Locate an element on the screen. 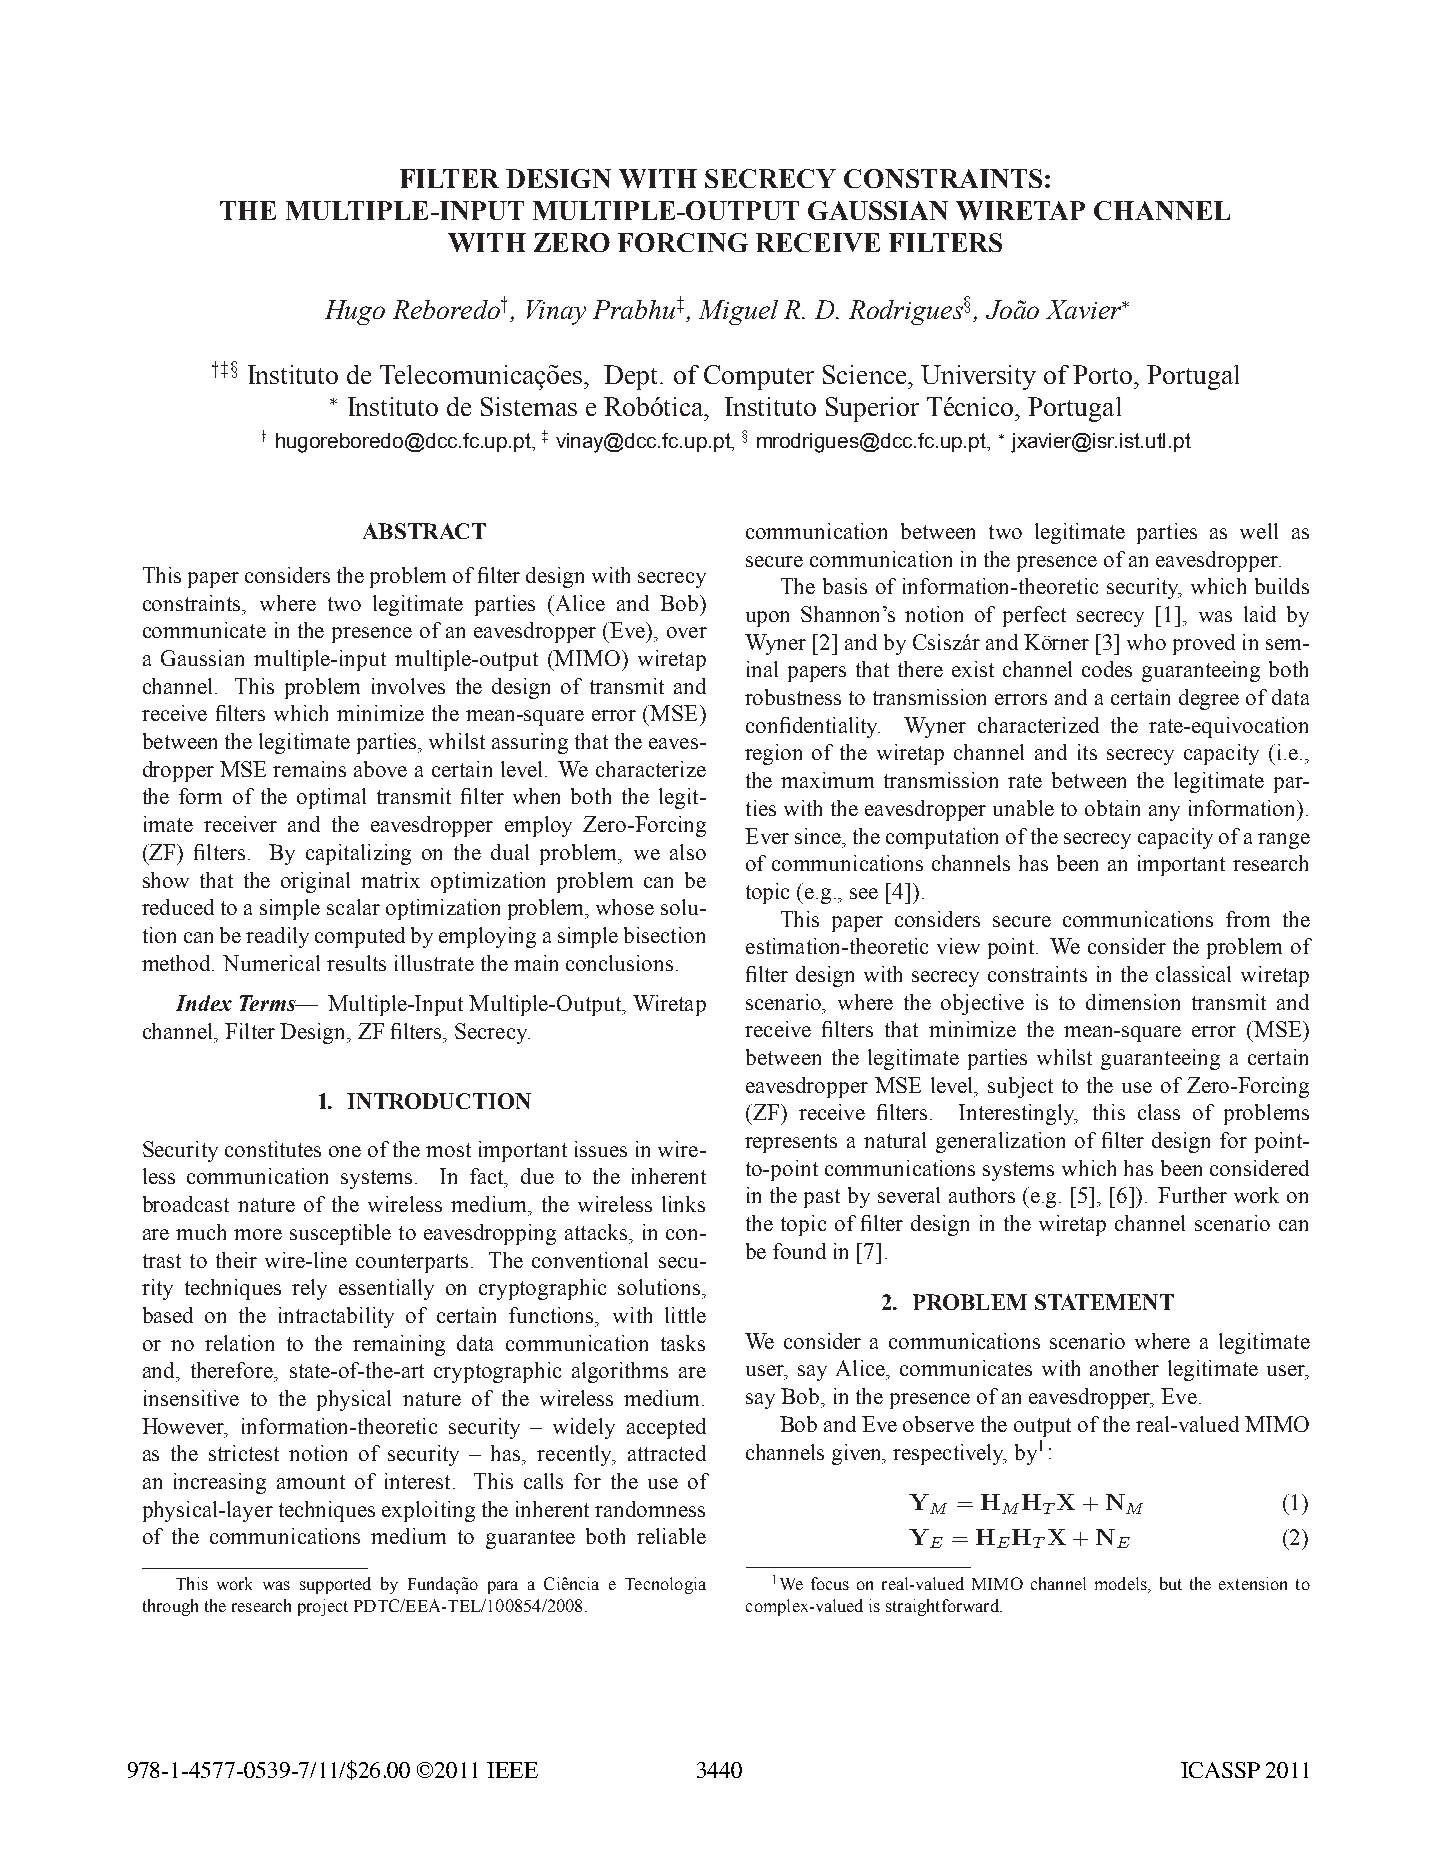  conclusions is located at coordinates (619, 963).
